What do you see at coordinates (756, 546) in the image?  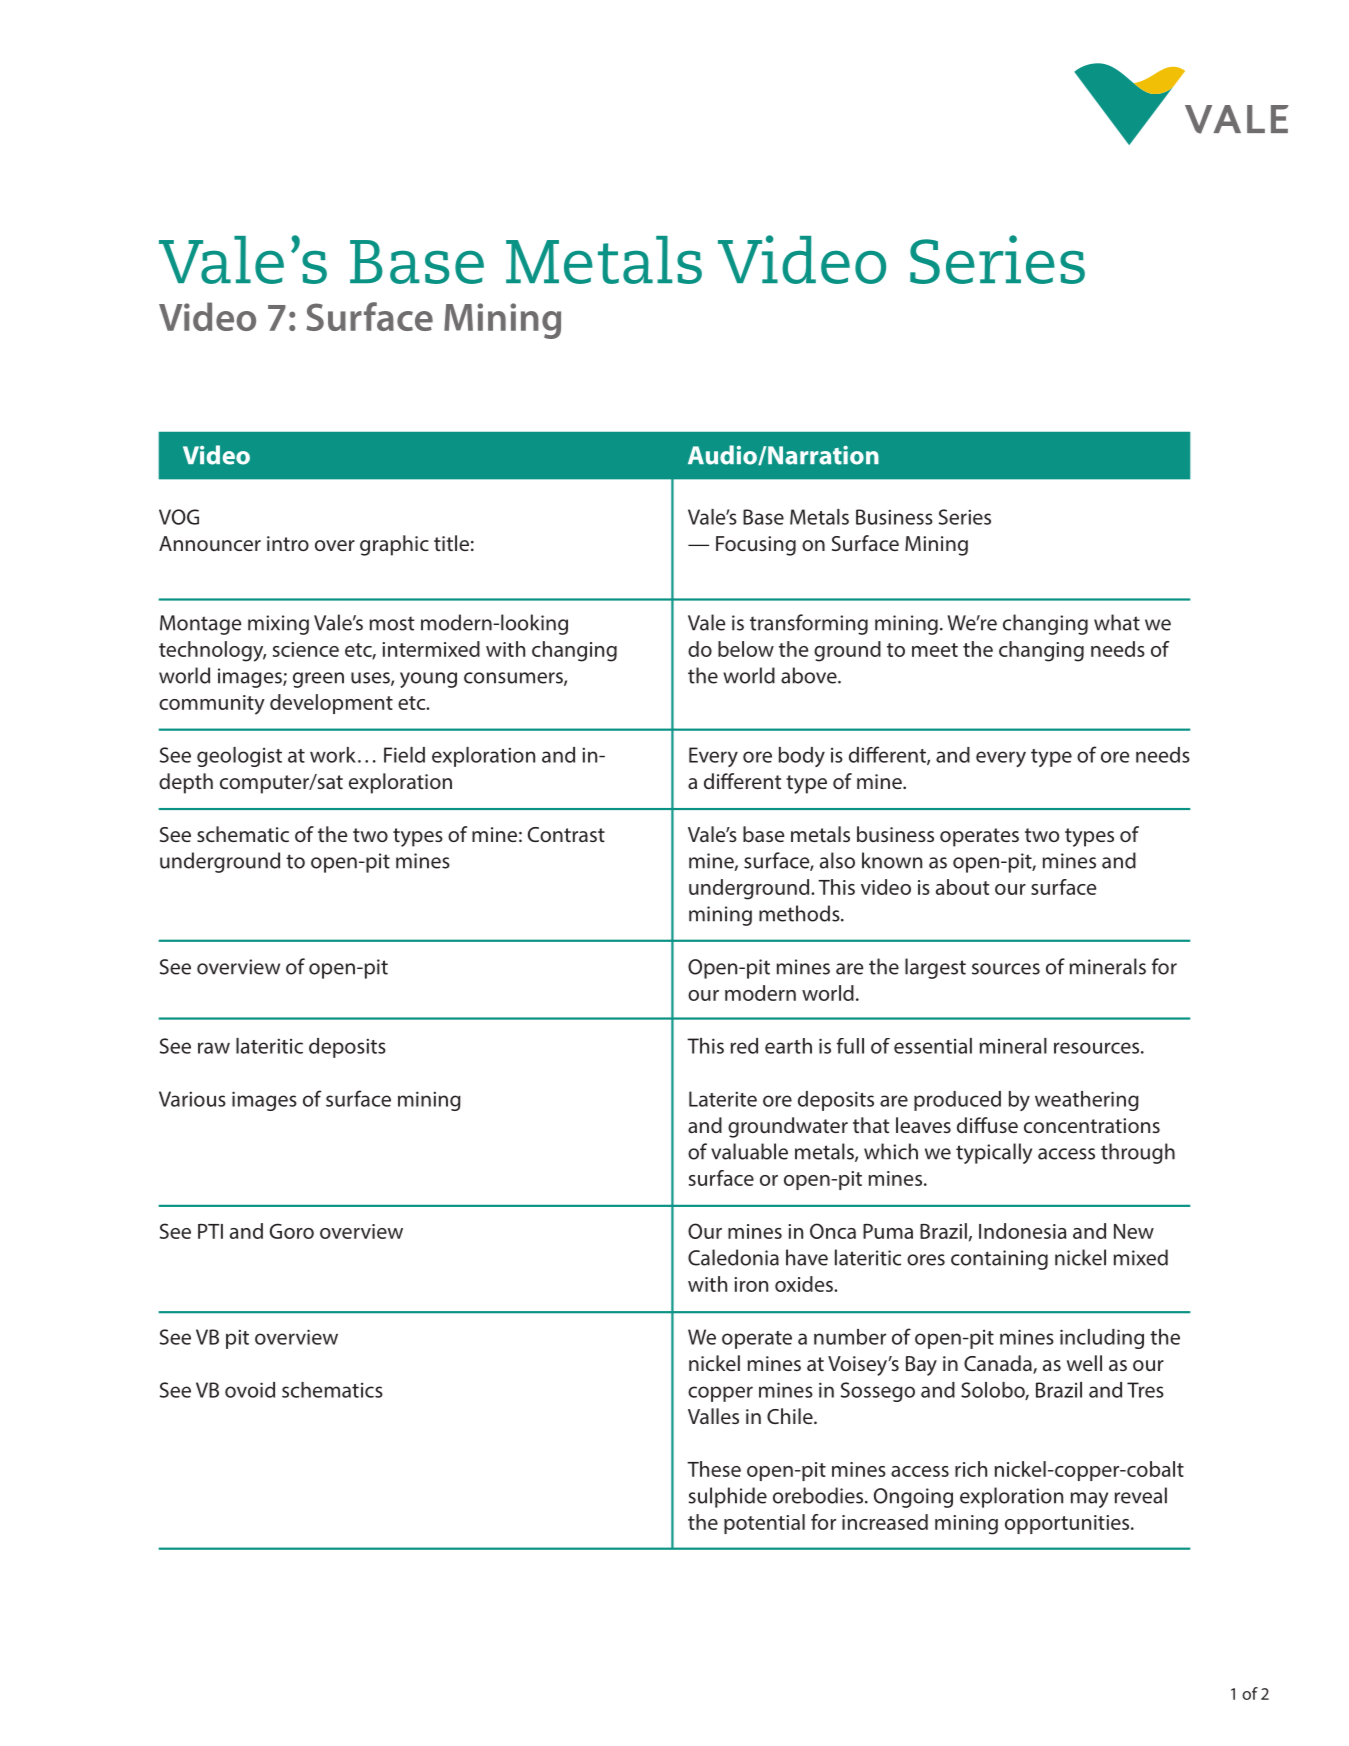 I see `Focusing` at bounding box center [756, 546].
